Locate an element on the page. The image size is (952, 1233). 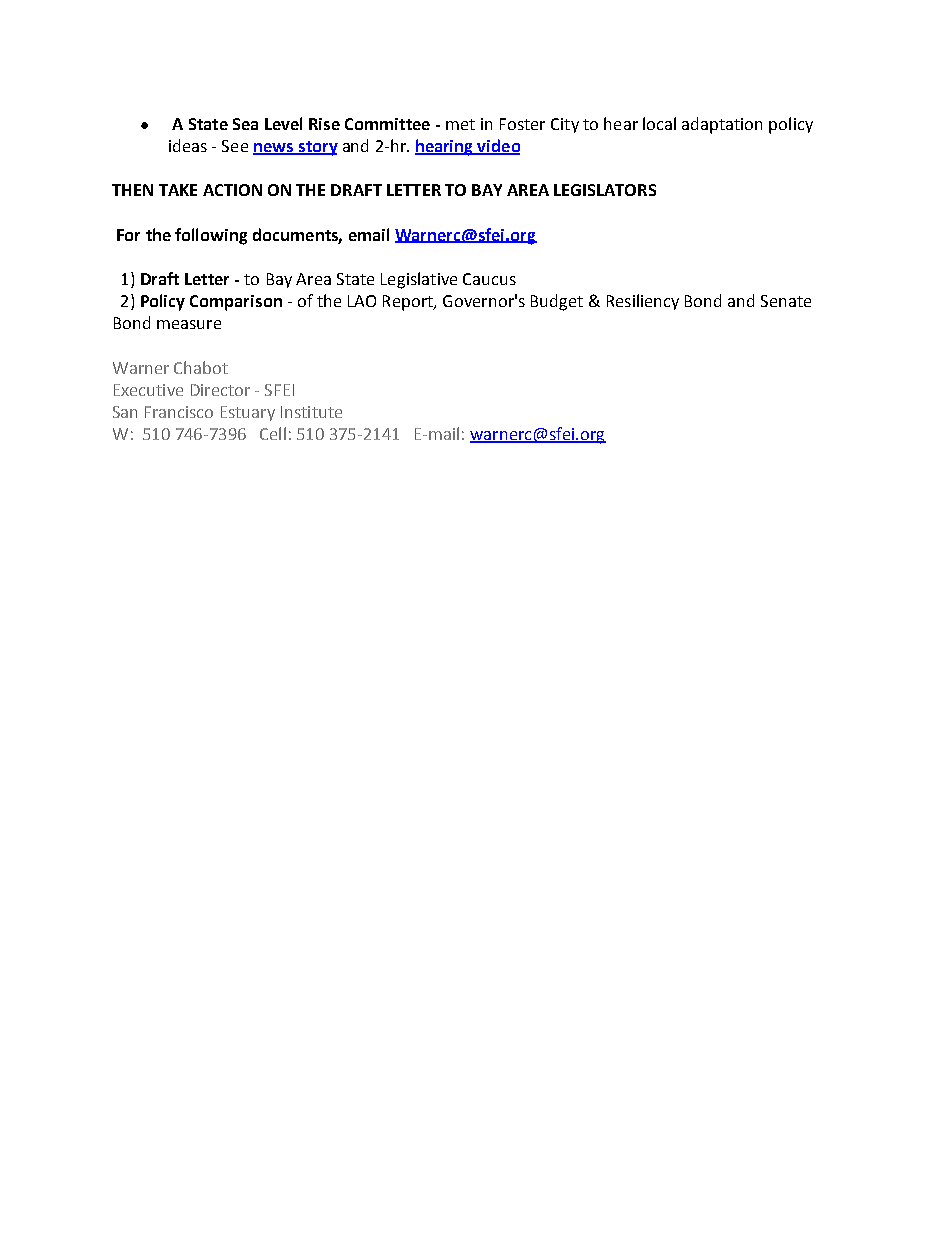
Sea is located at coordinates (245, 124).
